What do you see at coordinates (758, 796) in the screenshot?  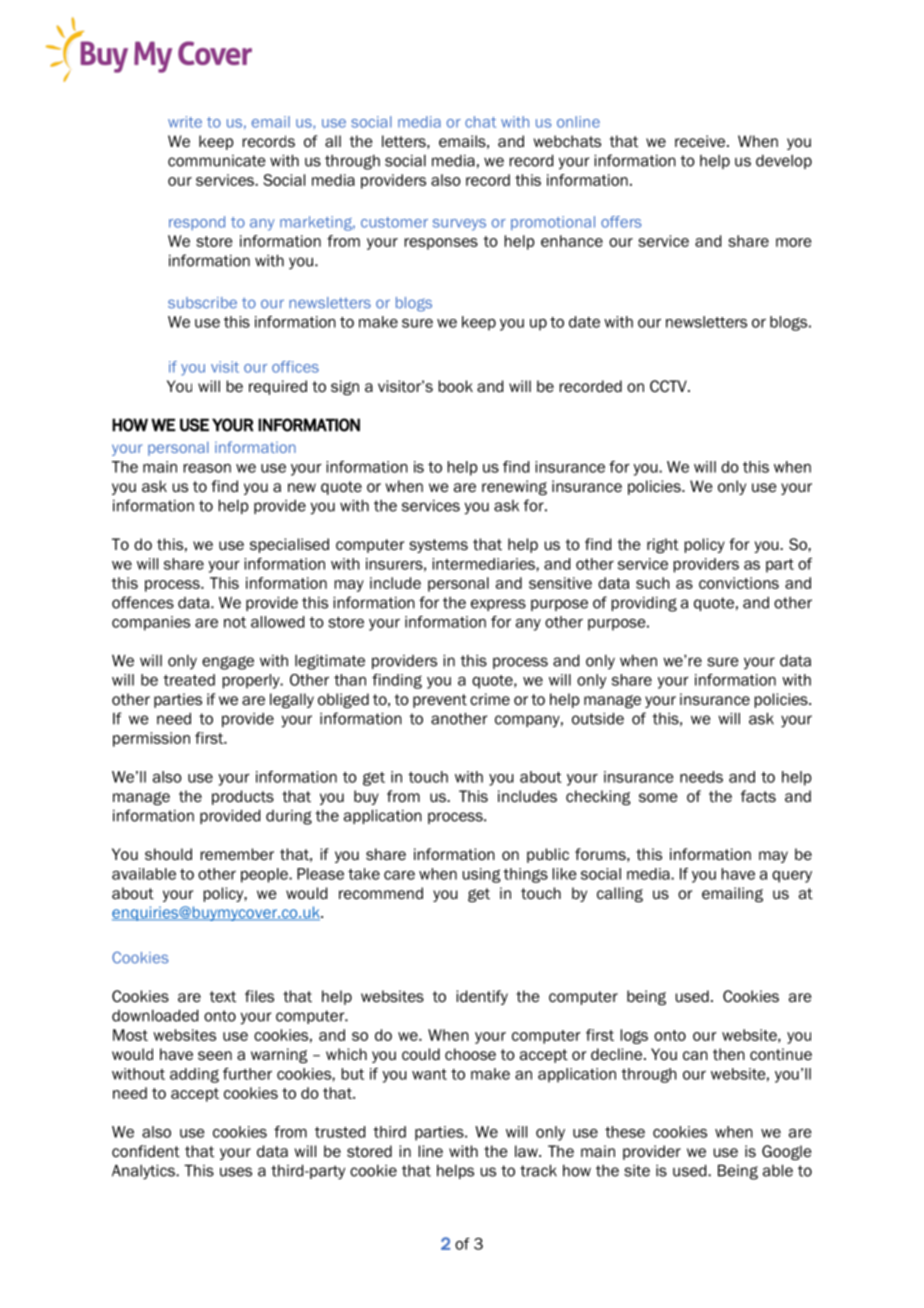 I see `facts` at bounding box center [758, 796].
